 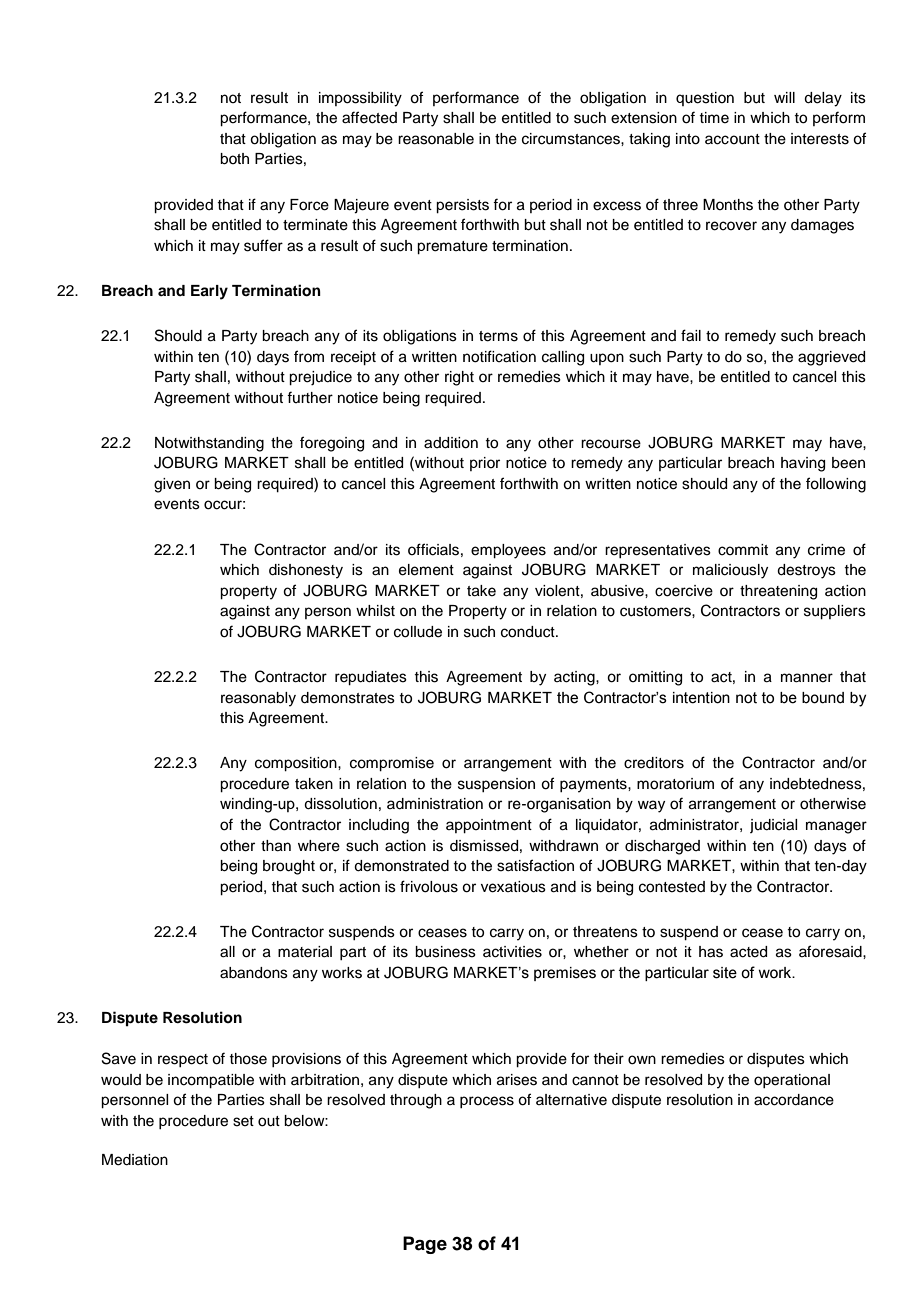 I want to click on fail, so click(x=691, y=335).
